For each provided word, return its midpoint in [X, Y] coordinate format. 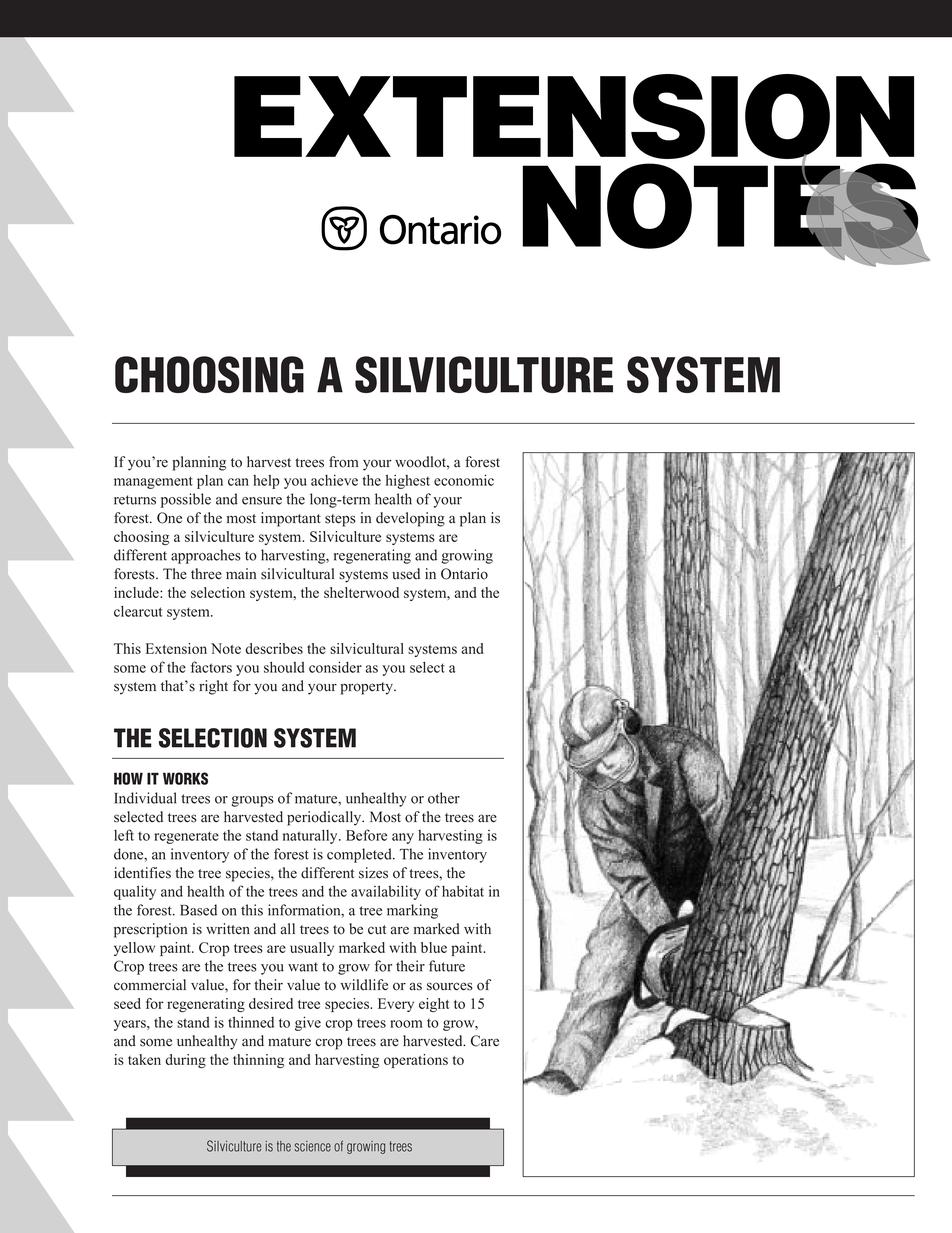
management [153, 482]
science [312, 1146]
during [185, 1061]
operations [416, 1061]
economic [464, 480]
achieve [334, 480]
